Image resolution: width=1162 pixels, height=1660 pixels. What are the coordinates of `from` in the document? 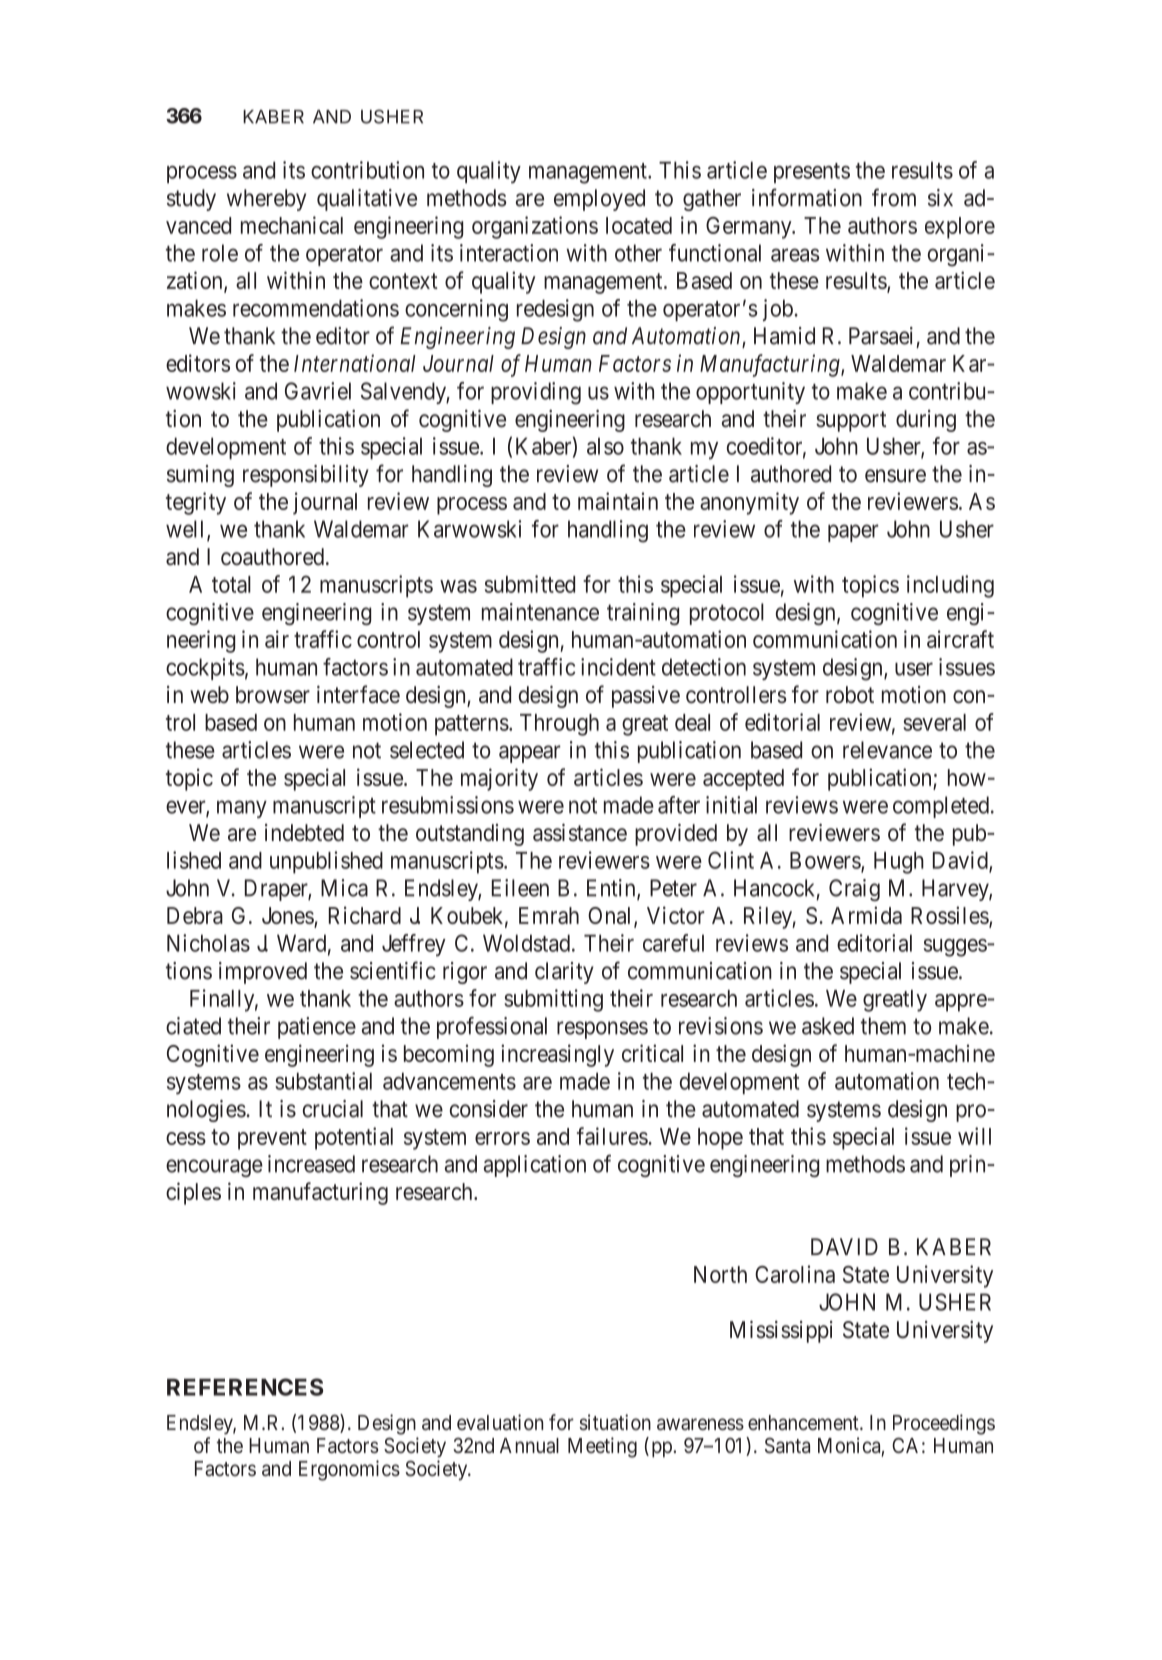 It's located at (894, 197).
